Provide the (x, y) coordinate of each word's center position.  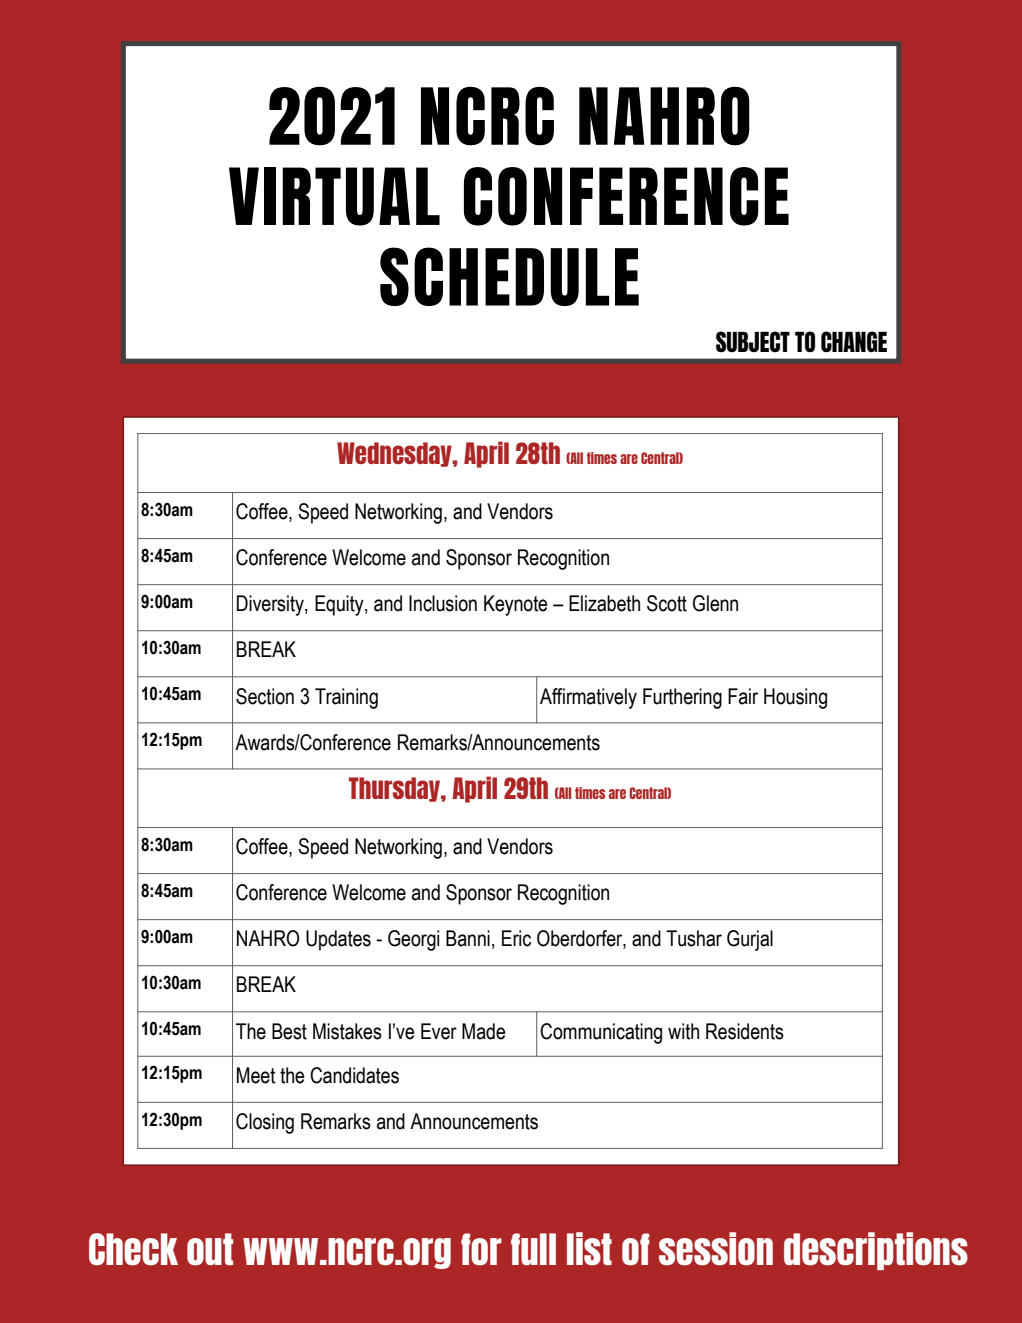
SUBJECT (753, 342)
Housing (795, 698)
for (481, 1249)
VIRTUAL (334, 196)
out (210, 1249)
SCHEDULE (509, 276)
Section (265, 696)
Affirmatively (588, 698)
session (716, 1249)
